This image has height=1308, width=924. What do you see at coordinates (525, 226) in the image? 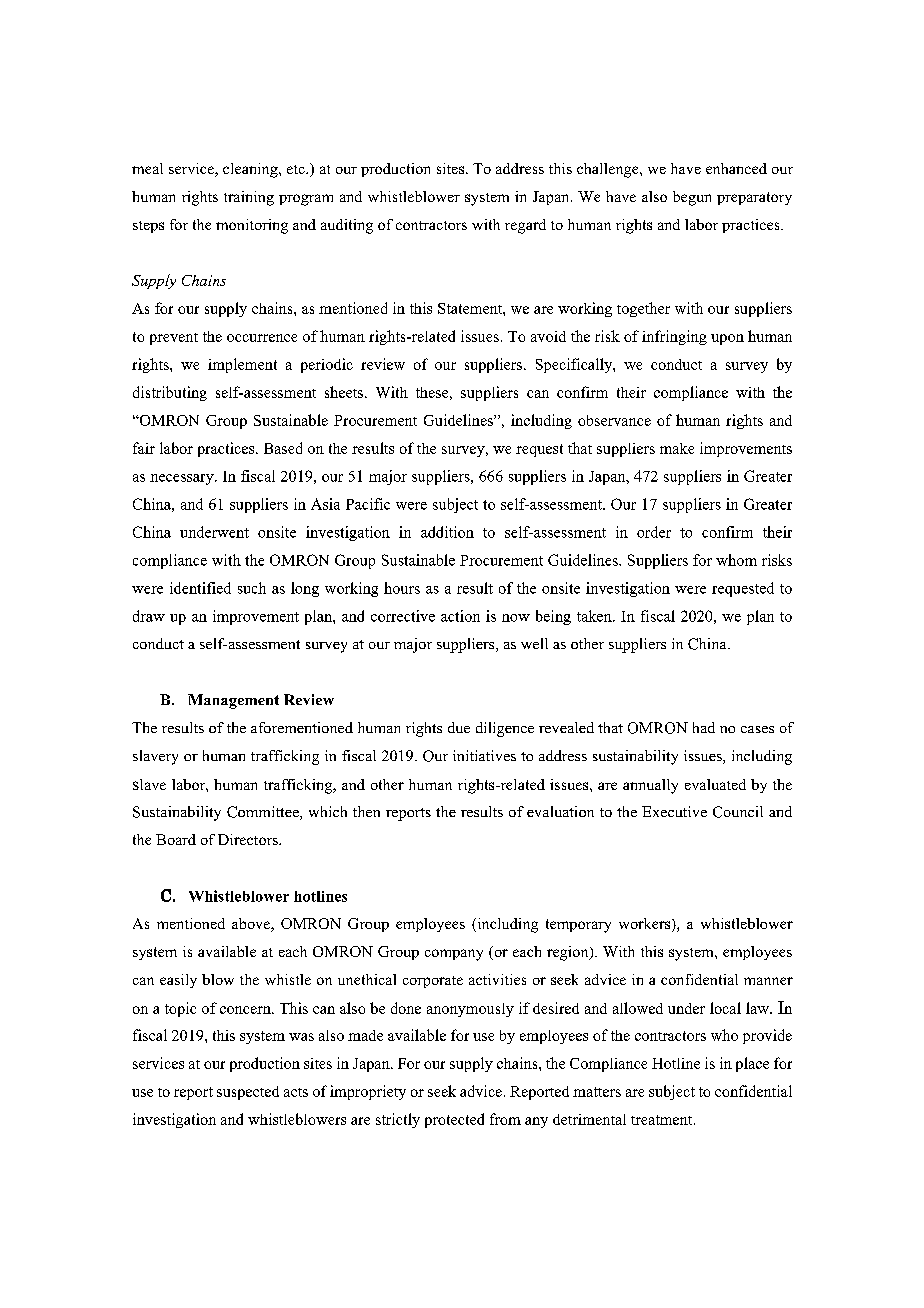
I see `regard` at bounding box center [525, 226].
